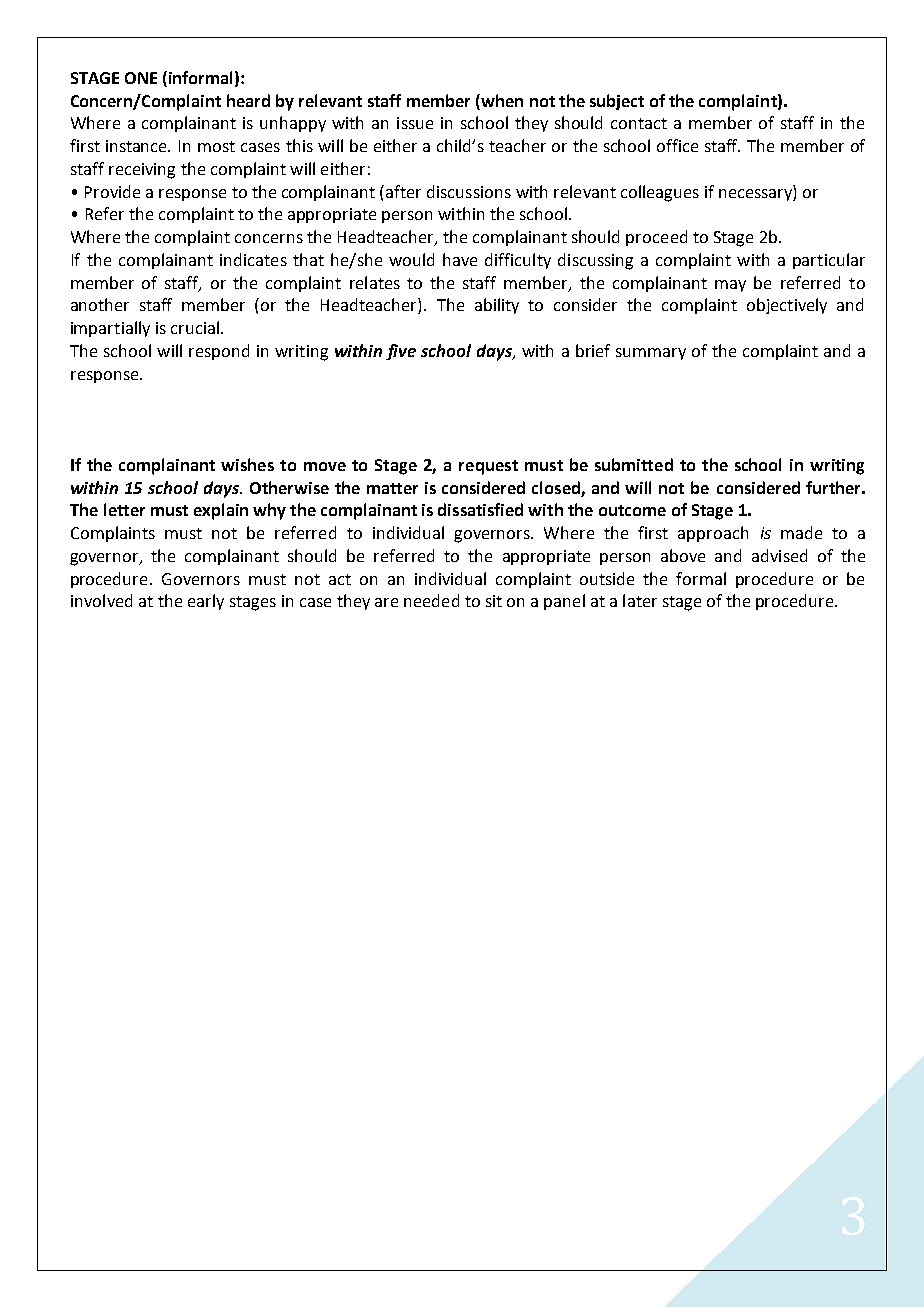 Image resolution: width=924 pixels, height=1308 pixels. I want to click on subject, so click(617, 102).
